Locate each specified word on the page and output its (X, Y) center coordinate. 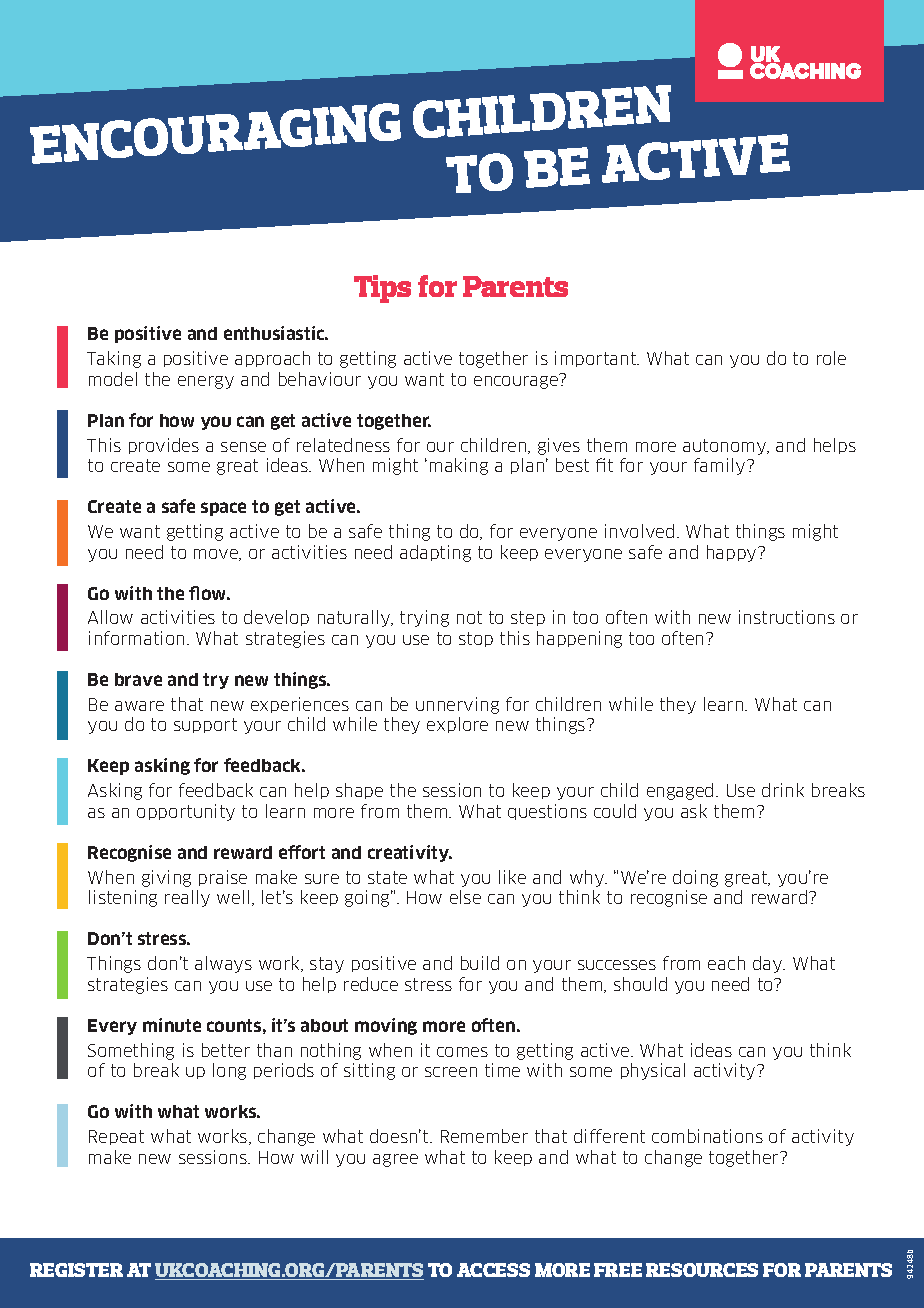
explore (457, 725)
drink (783, 790)
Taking (114, 359)
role (831, 358)
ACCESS (493, 1270)
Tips (382, 289)
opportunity (186, 812)
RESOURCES (702, 1270)
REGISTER (76, 1270)
